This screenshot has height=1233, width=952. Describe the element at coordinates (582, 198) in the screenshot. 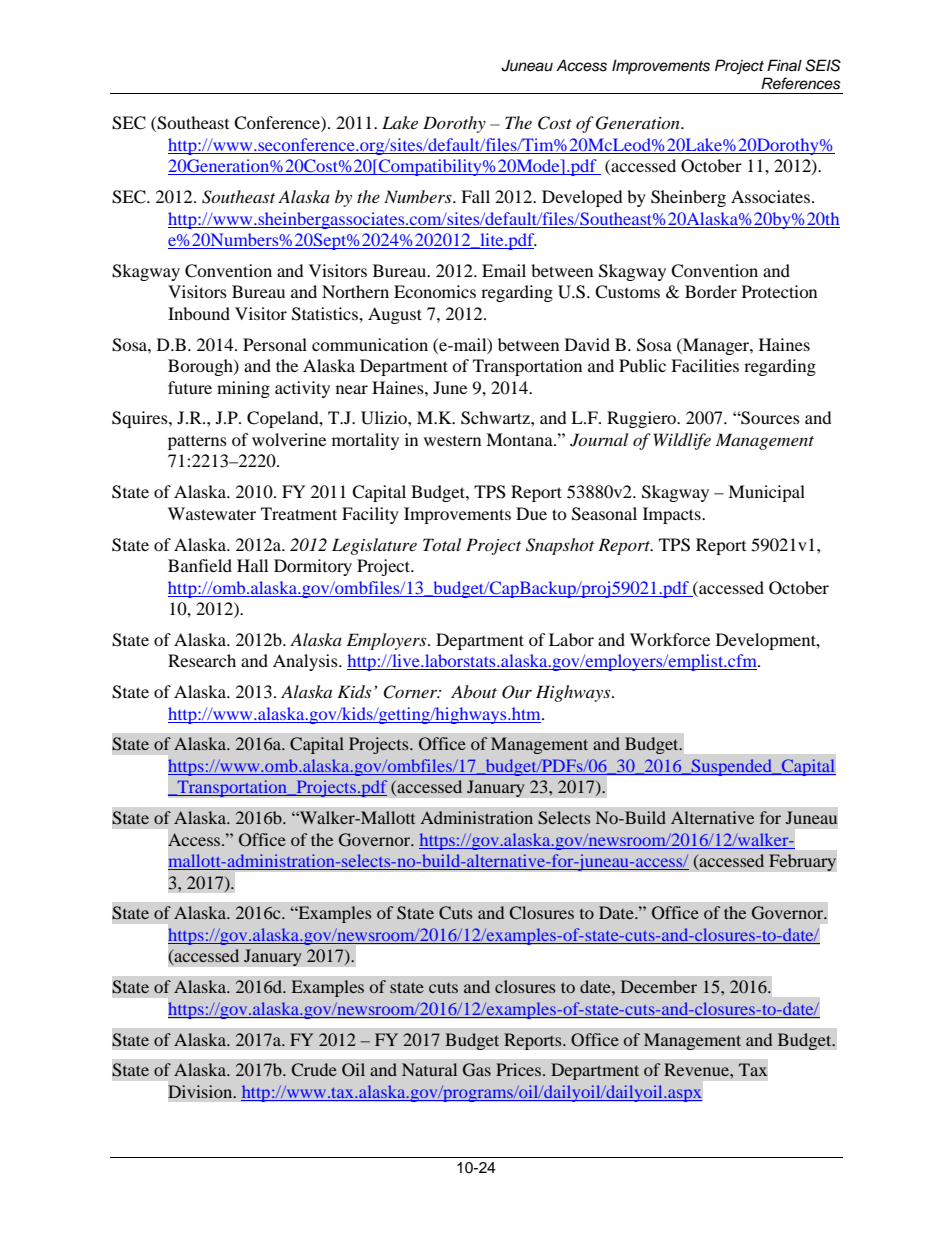

I see `Developed` at that location.
